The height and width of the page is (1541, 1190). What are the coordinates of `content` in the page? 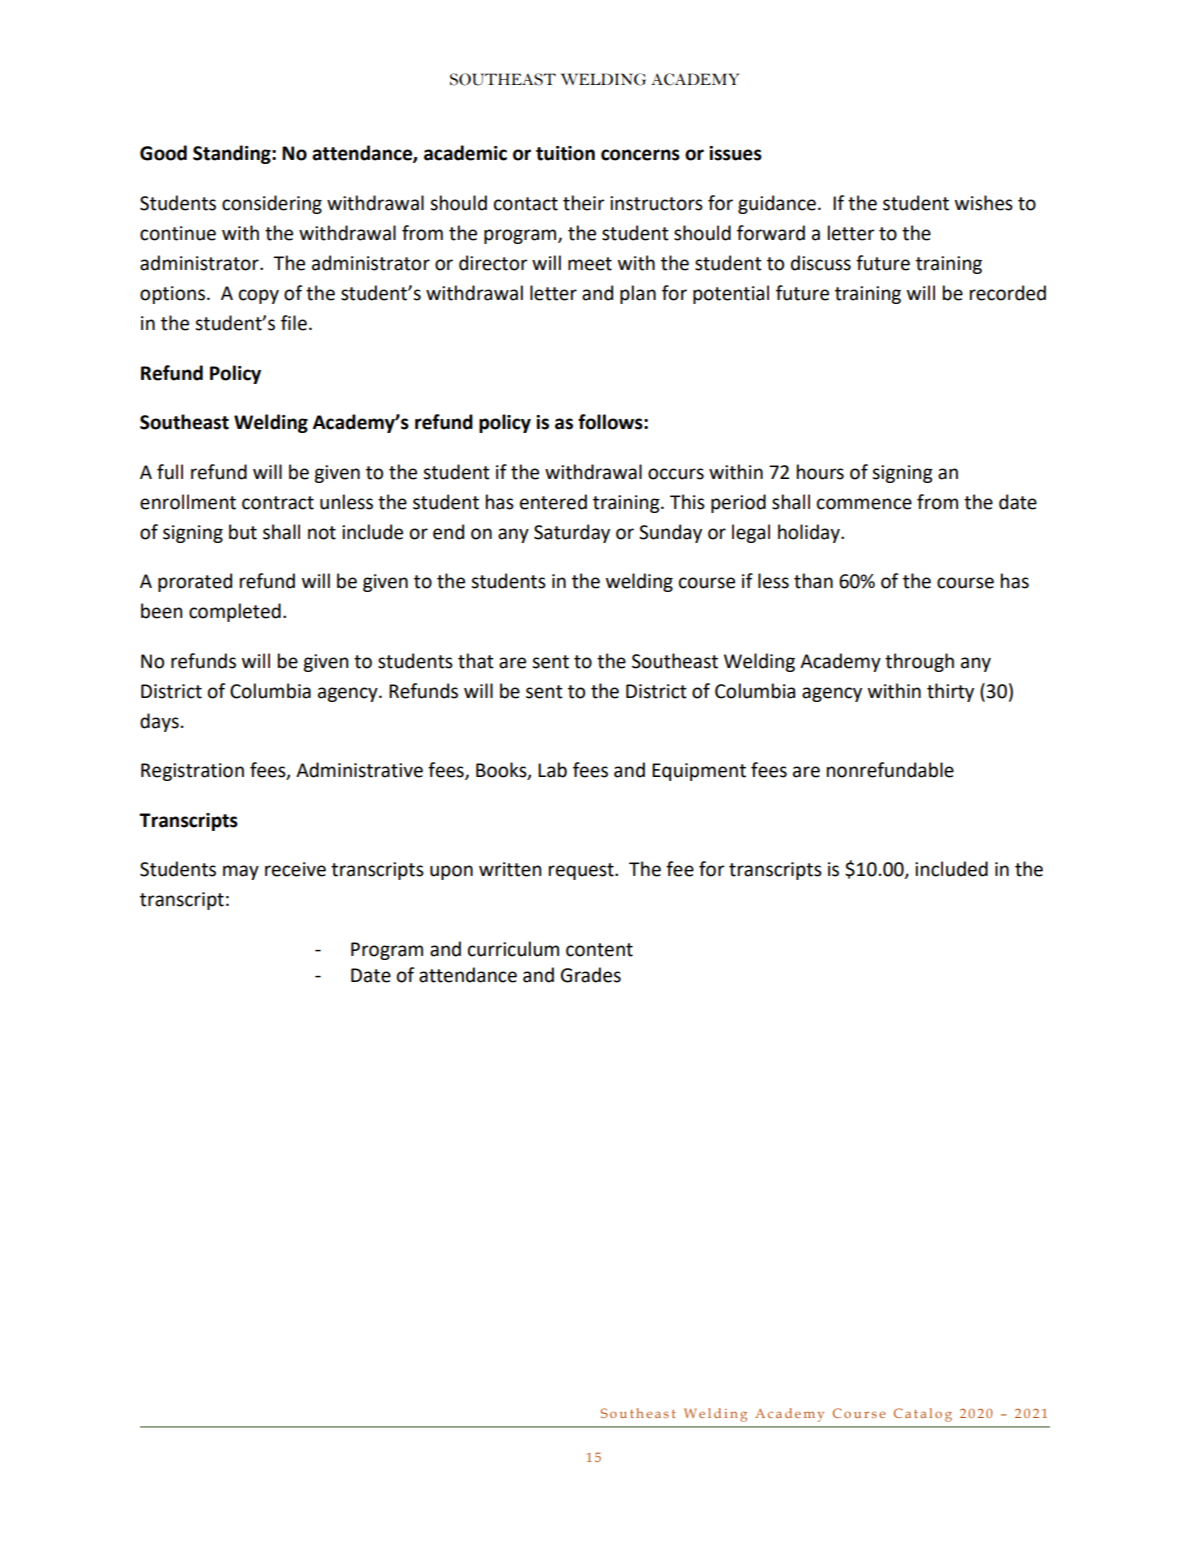 It's located at (599, 950).
